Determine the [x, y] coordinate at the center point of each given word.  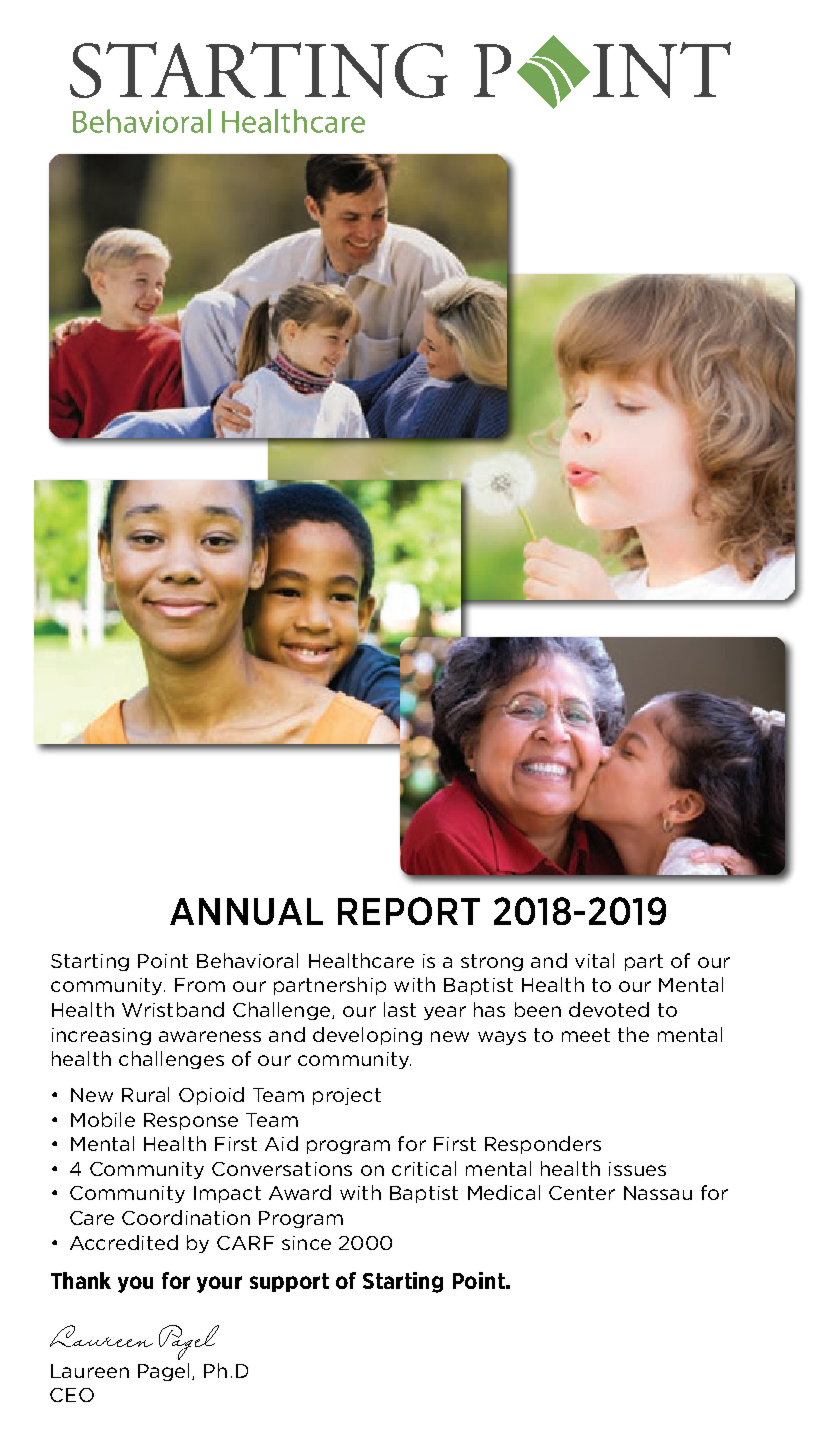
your [219, 1284]
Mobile [103, 1119]
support [289, 1282]
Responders [543, 1145]
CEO [72, 1395]
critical [424, 1168]
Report [409, 911]
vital [594, 960]
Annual [246, 911]
